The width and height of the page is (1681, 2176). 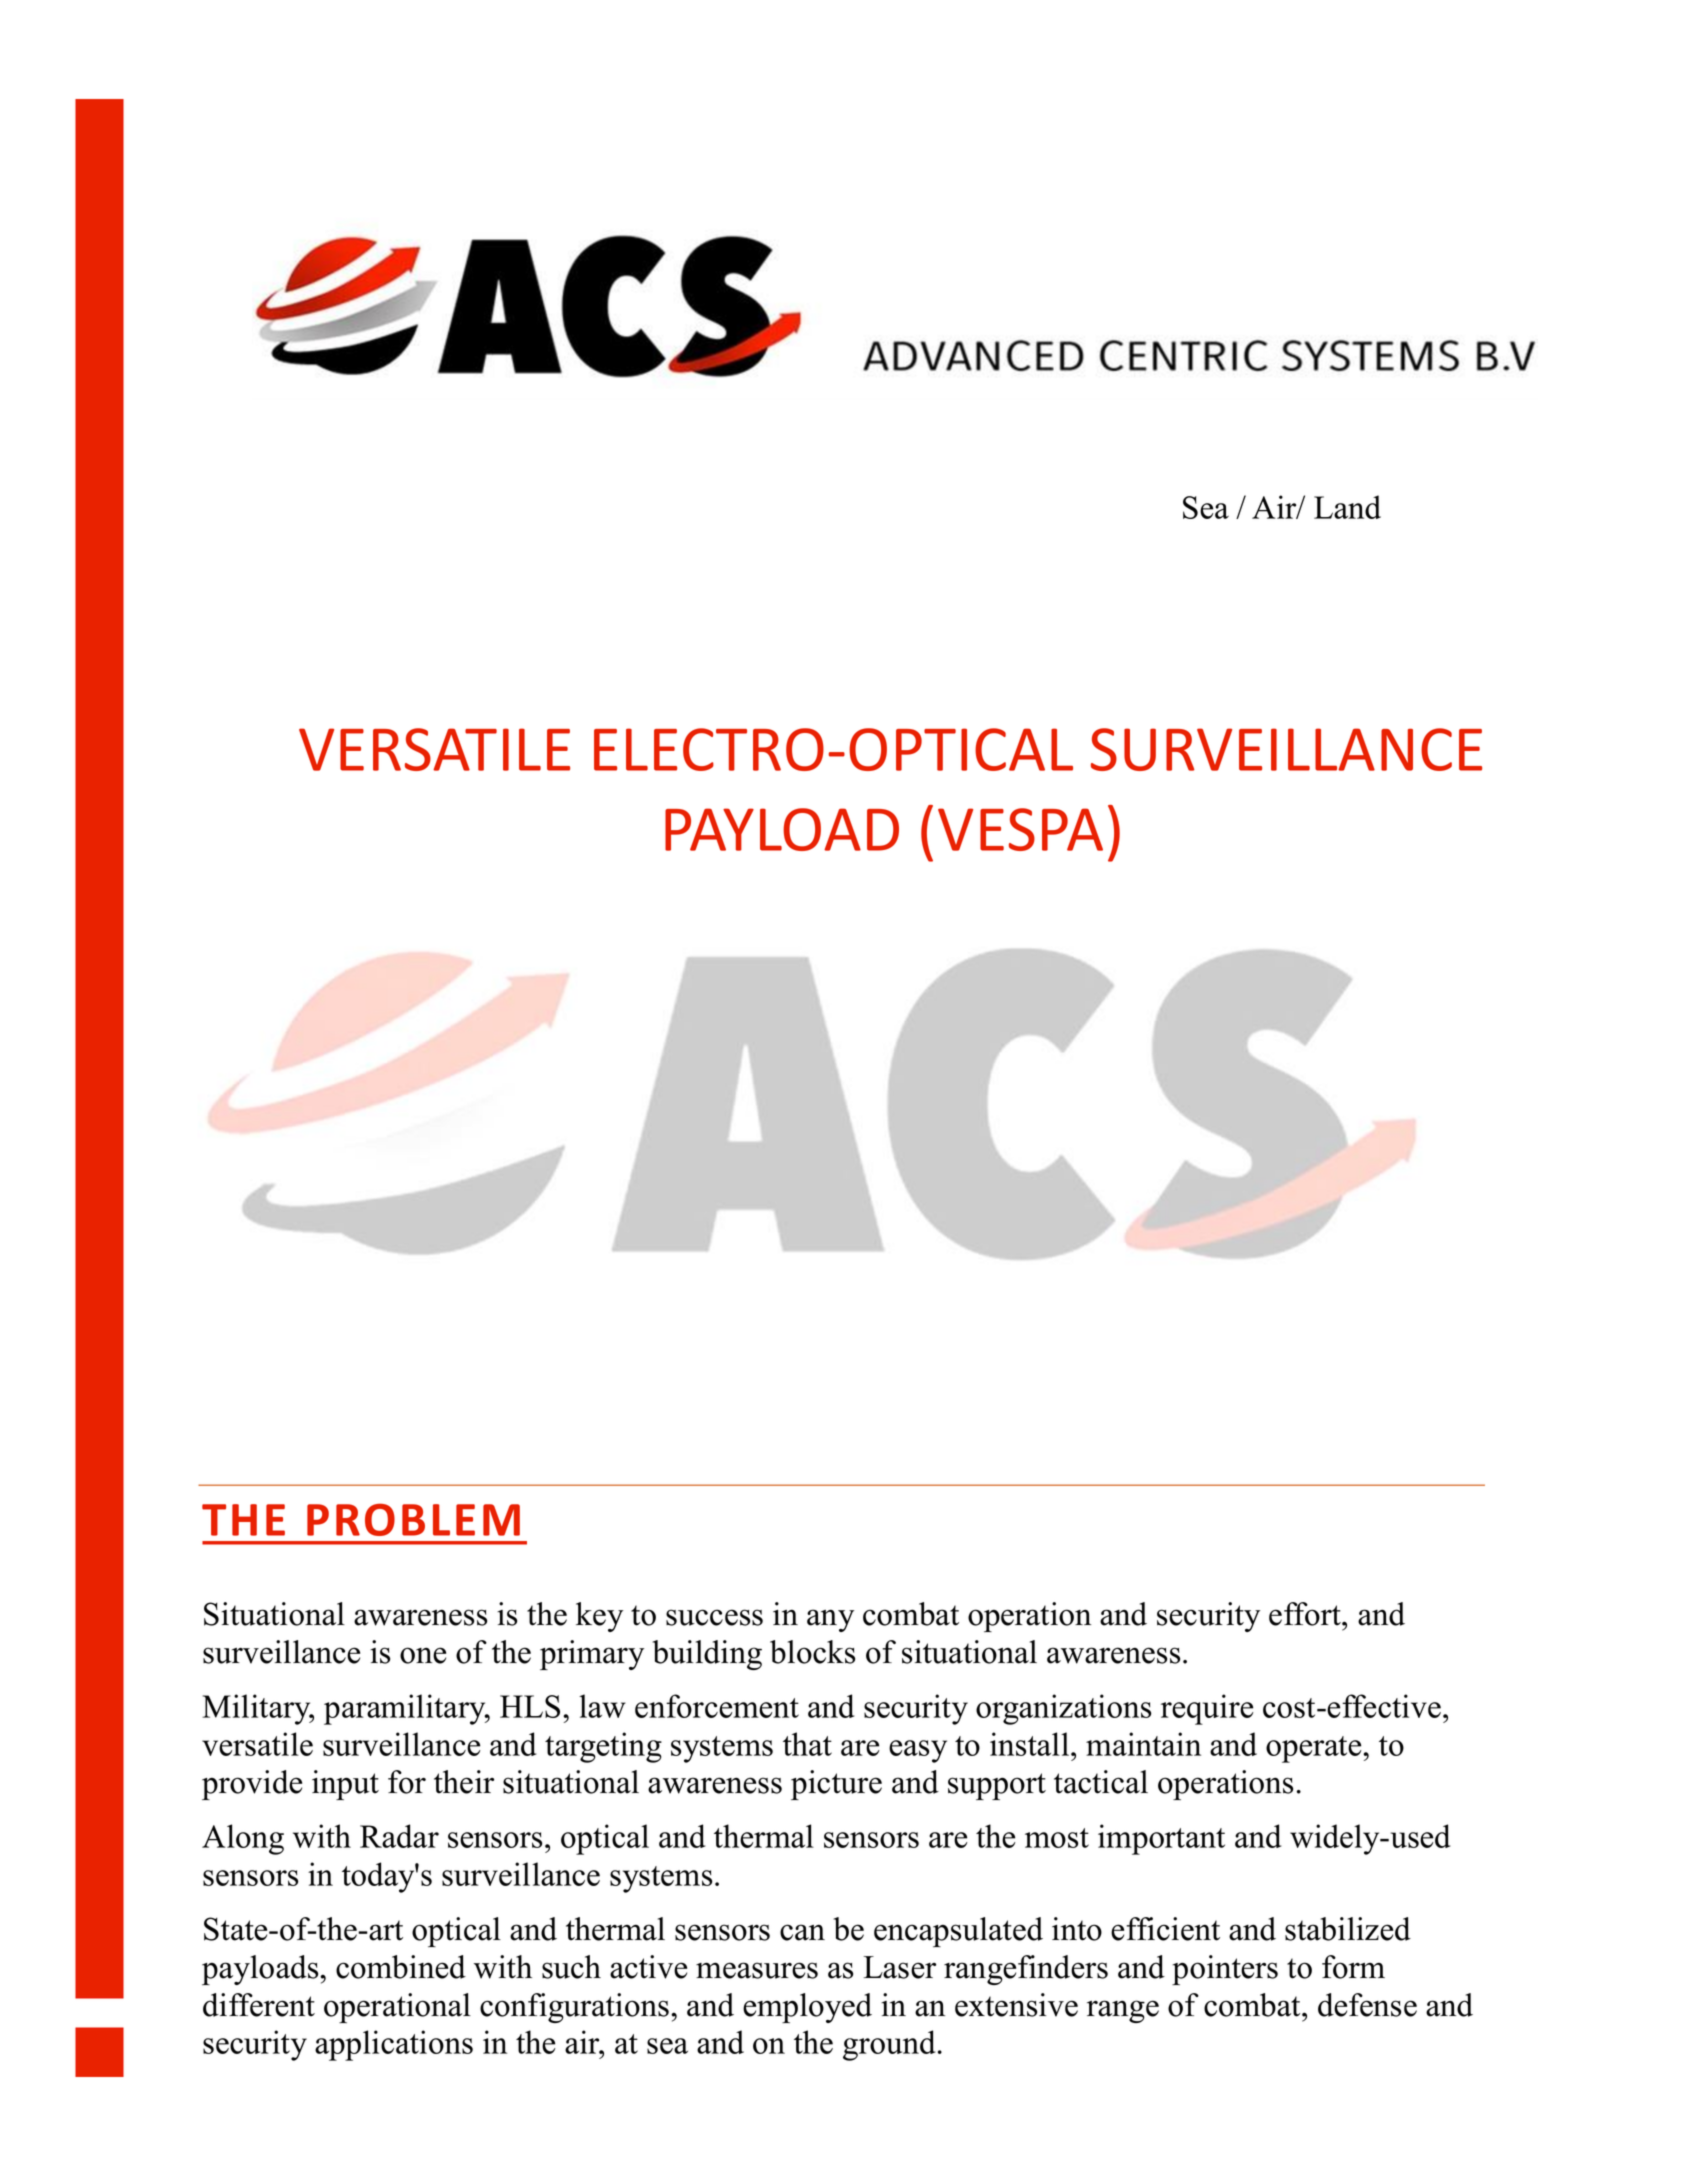 I want to click on key, so click(x=599, y=1617).
